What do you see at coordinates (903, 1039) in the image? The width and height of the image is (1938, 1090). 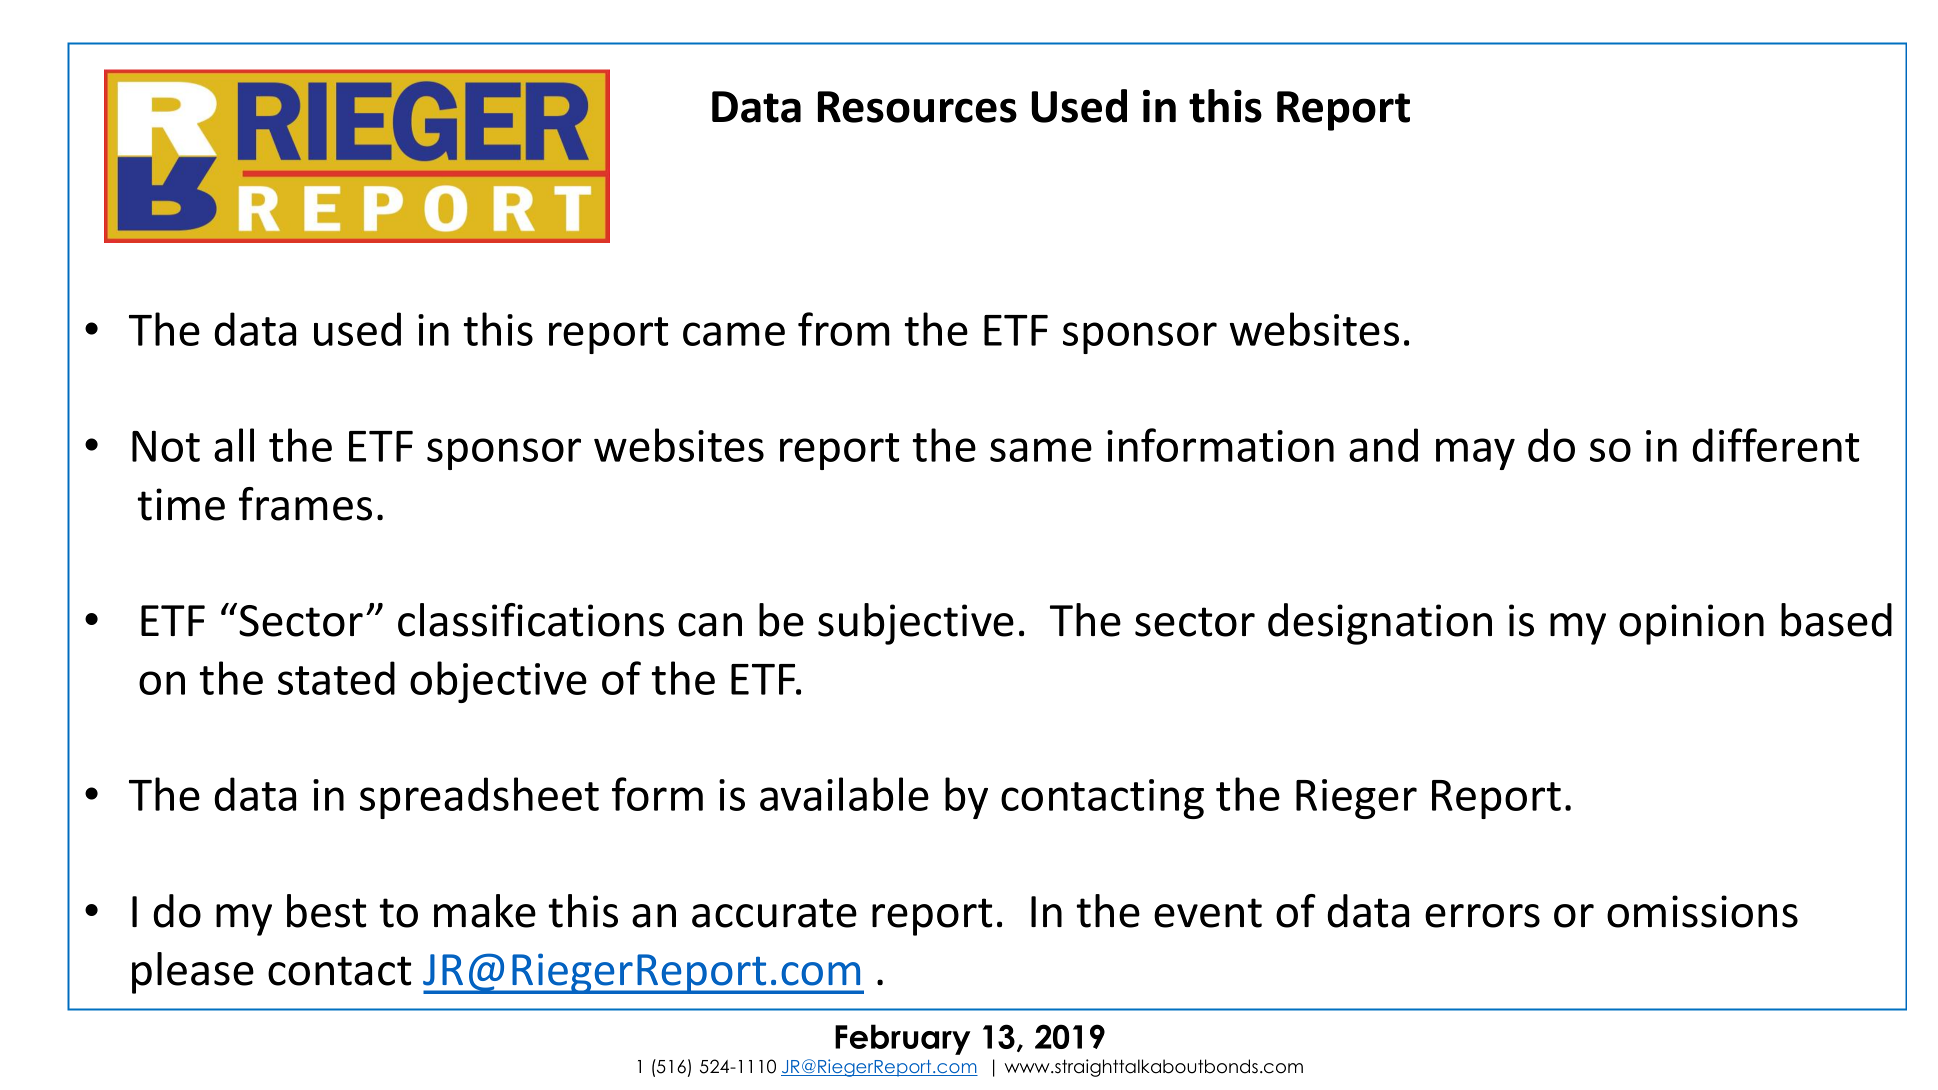 I see `February` at bounding box center [903, 1039].
